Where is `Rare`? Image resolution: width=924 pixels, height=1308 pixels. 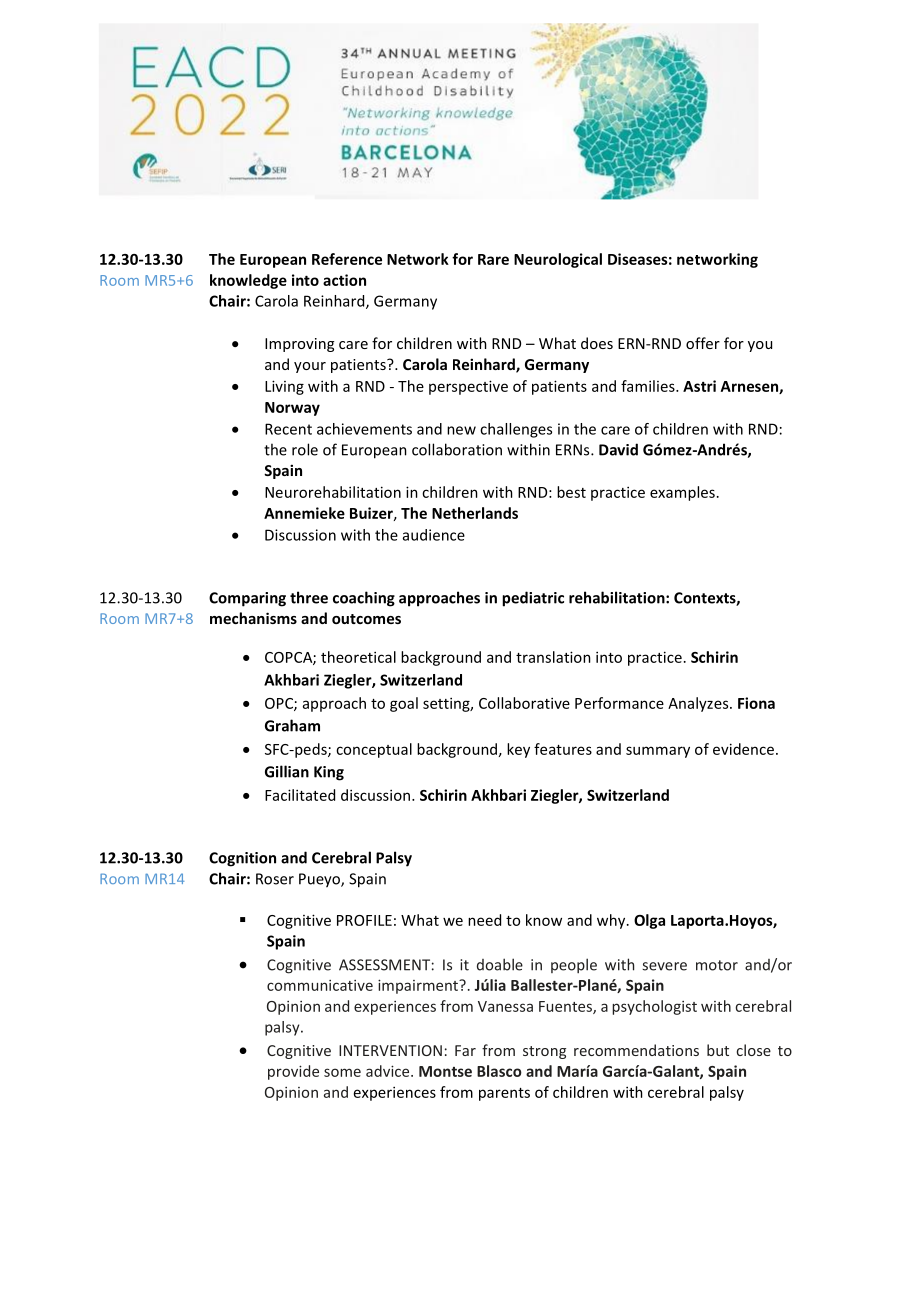 Rare is located at coordinates (493, 259).
